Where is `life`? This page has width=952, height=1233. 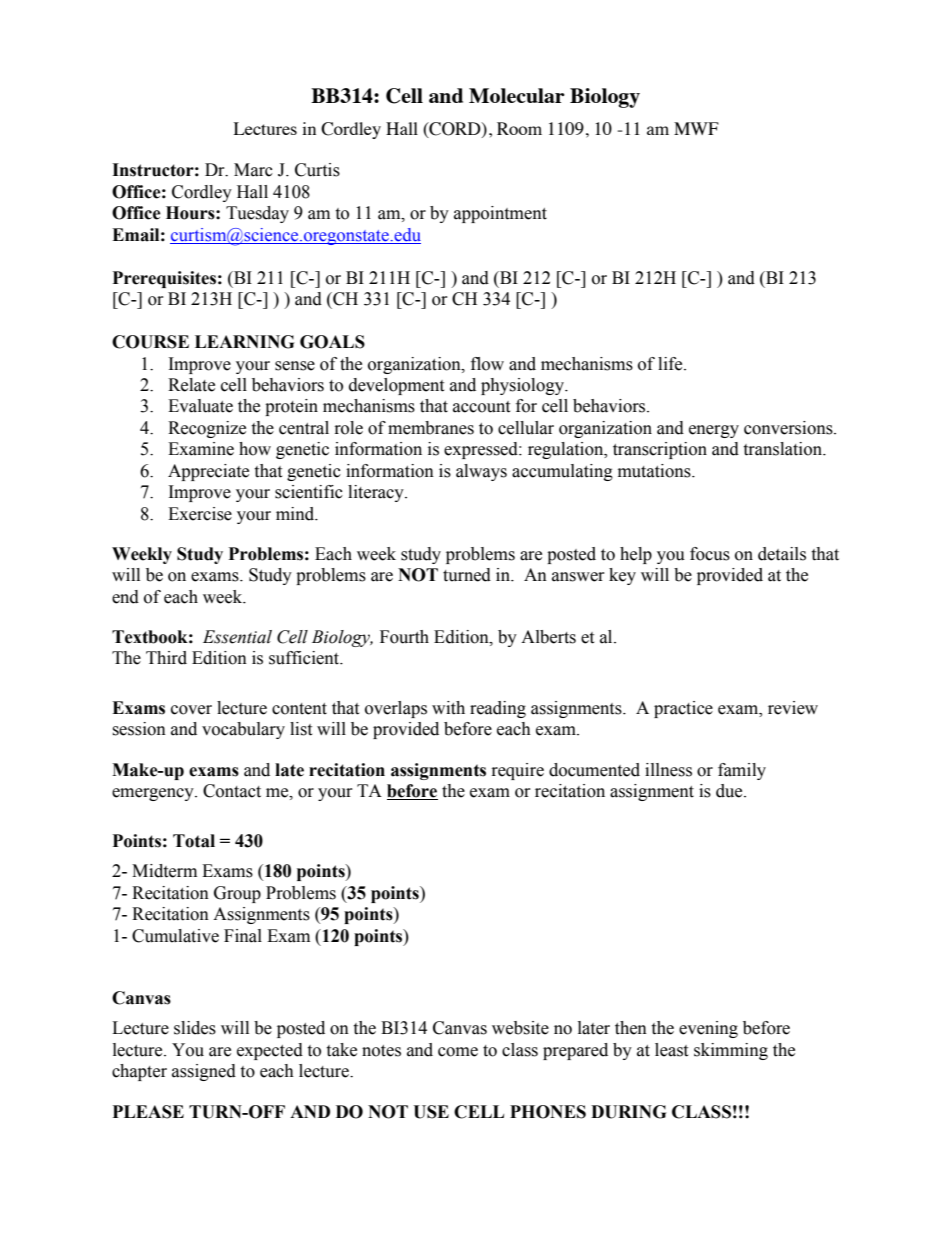
life is located at coordinates (671, 364).
